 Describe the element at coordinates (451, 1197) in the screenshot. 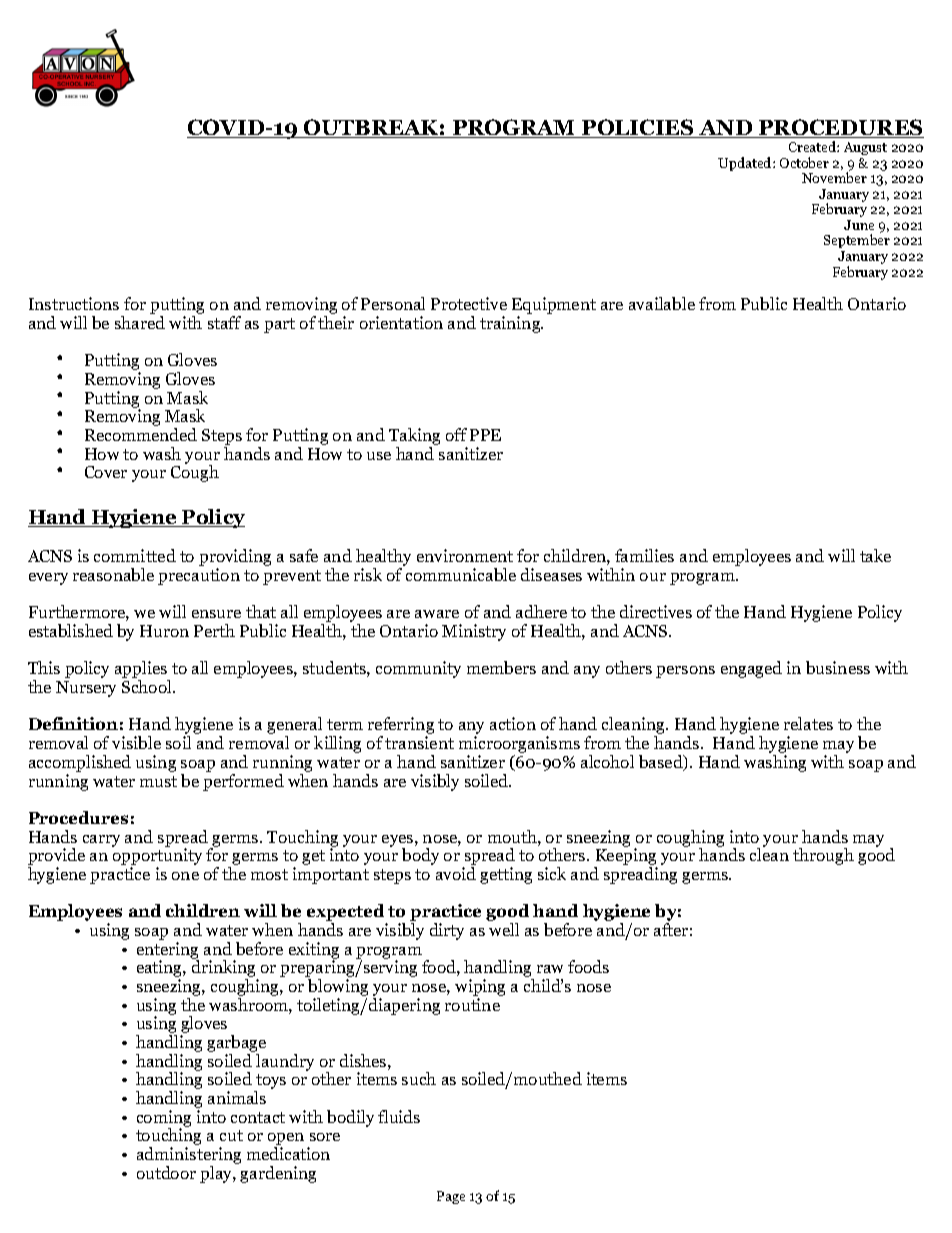

I see `Page` at that location.
